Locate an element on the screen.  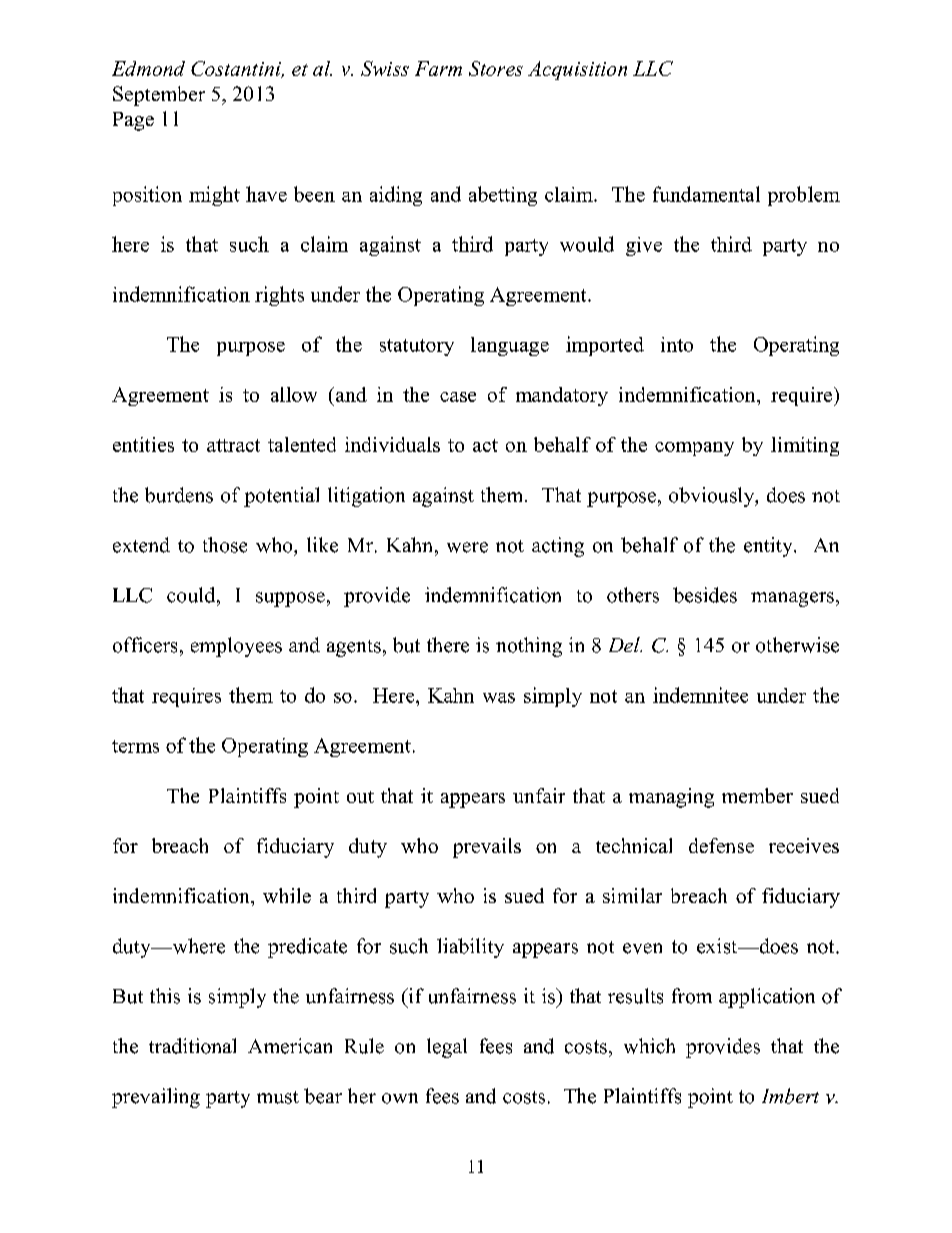
was is located at coordinates (499, 698).
